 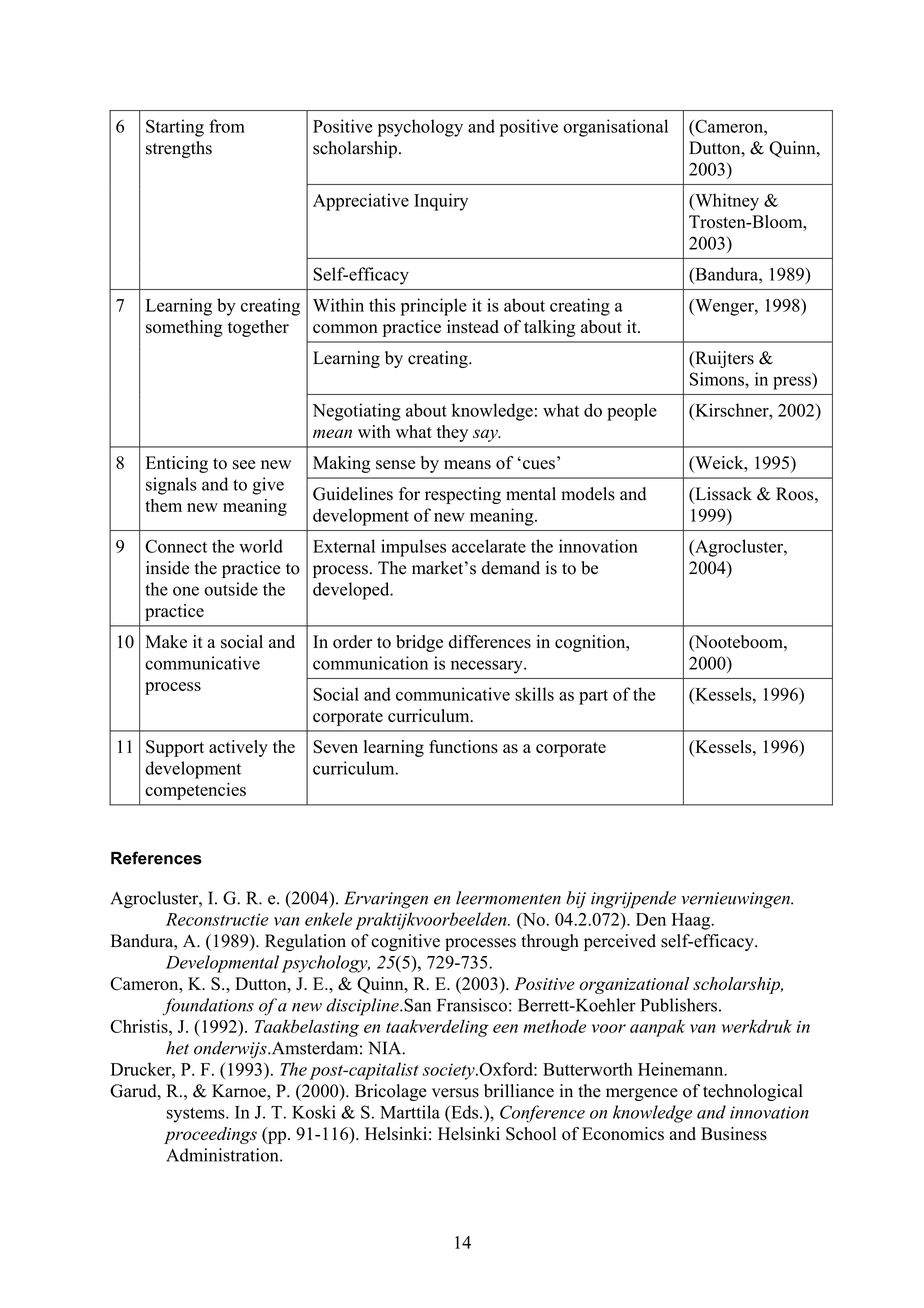 I want to click on Haag, so click(x=692, y=921).
